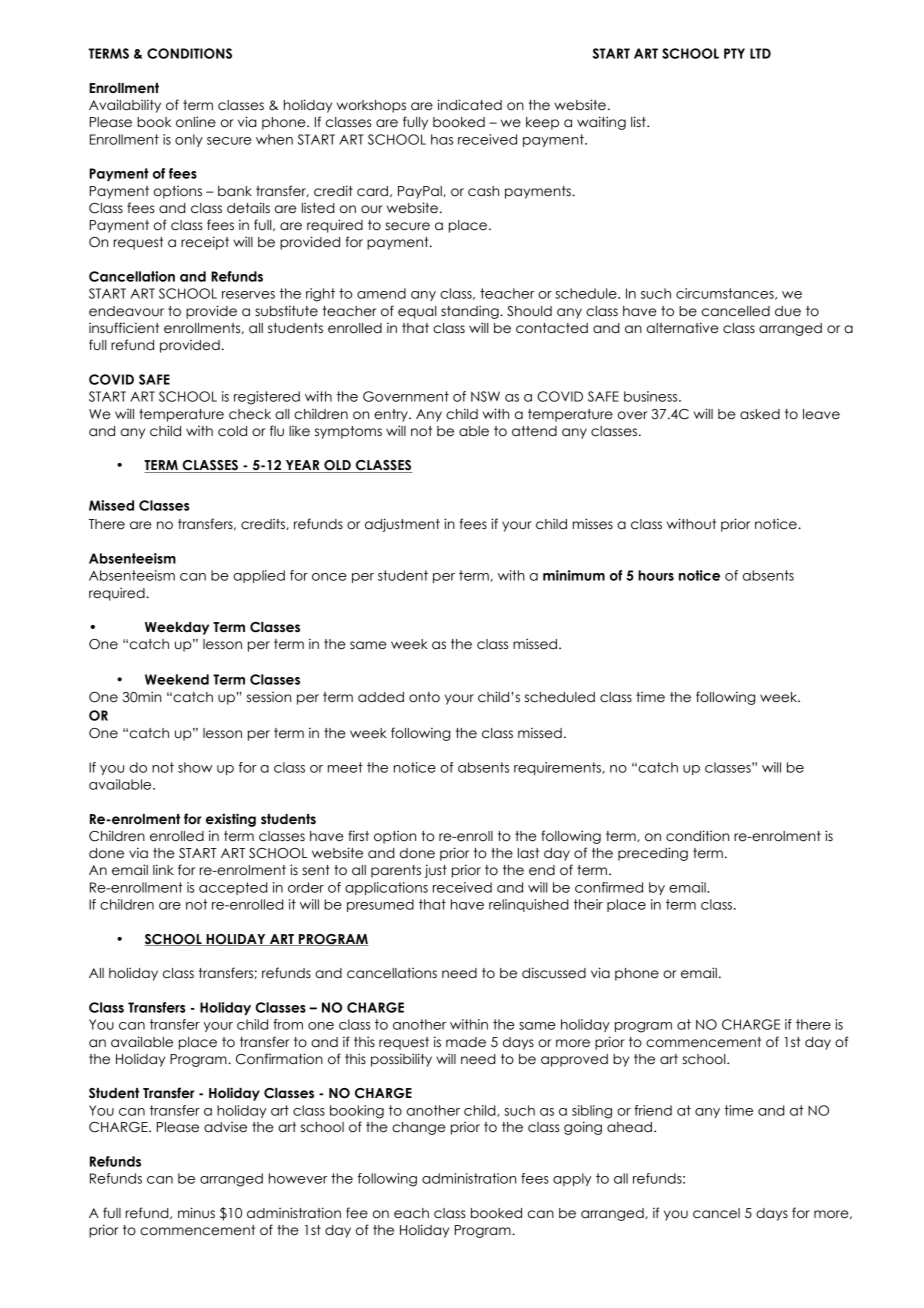 This document has height=1308, width=924. Describe the element at coordinates (653, 1110) in the document. I see `friend` at that location.
